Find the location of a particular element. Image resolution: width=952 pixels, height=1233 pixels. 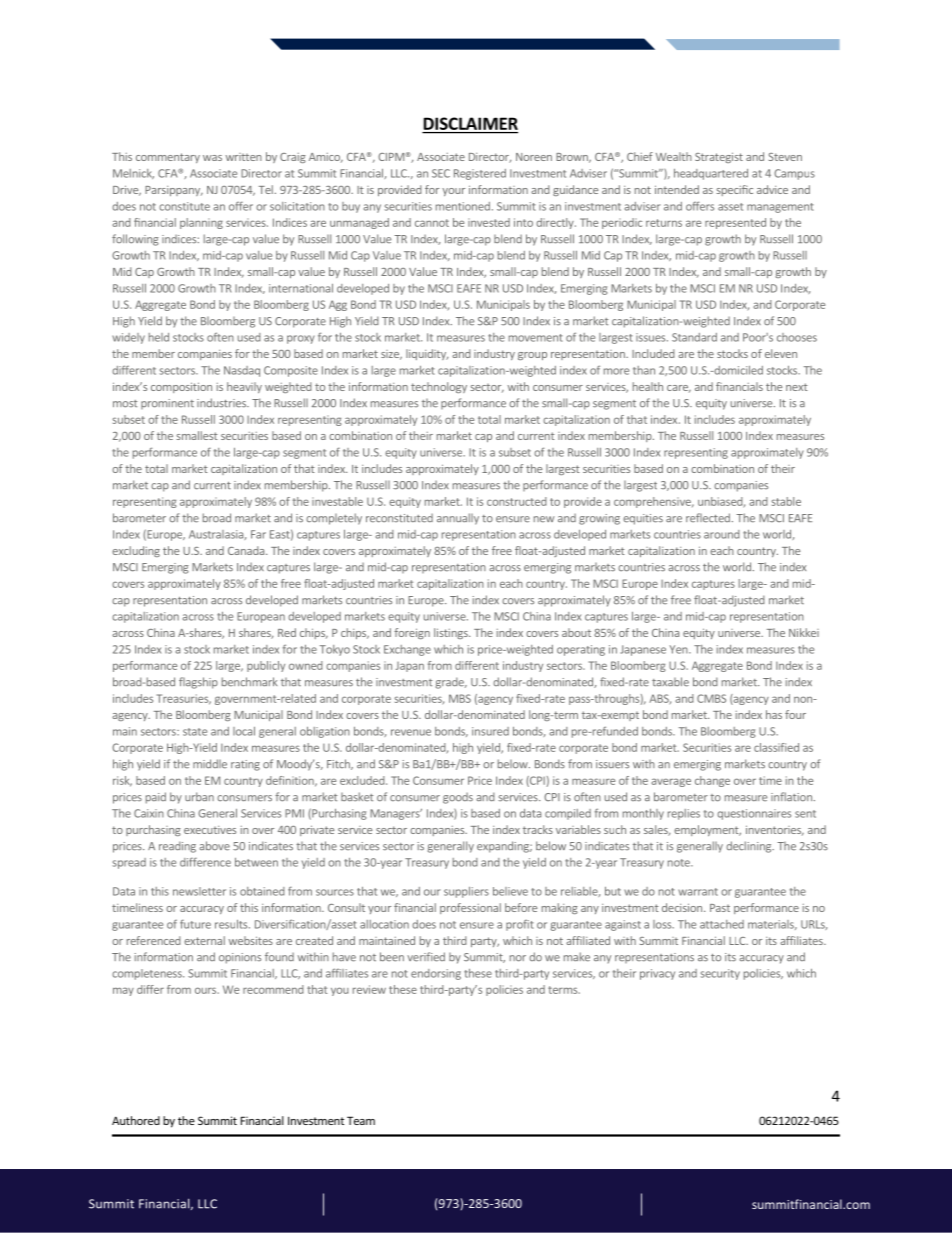

goods is located at coordinates (458, 798).
